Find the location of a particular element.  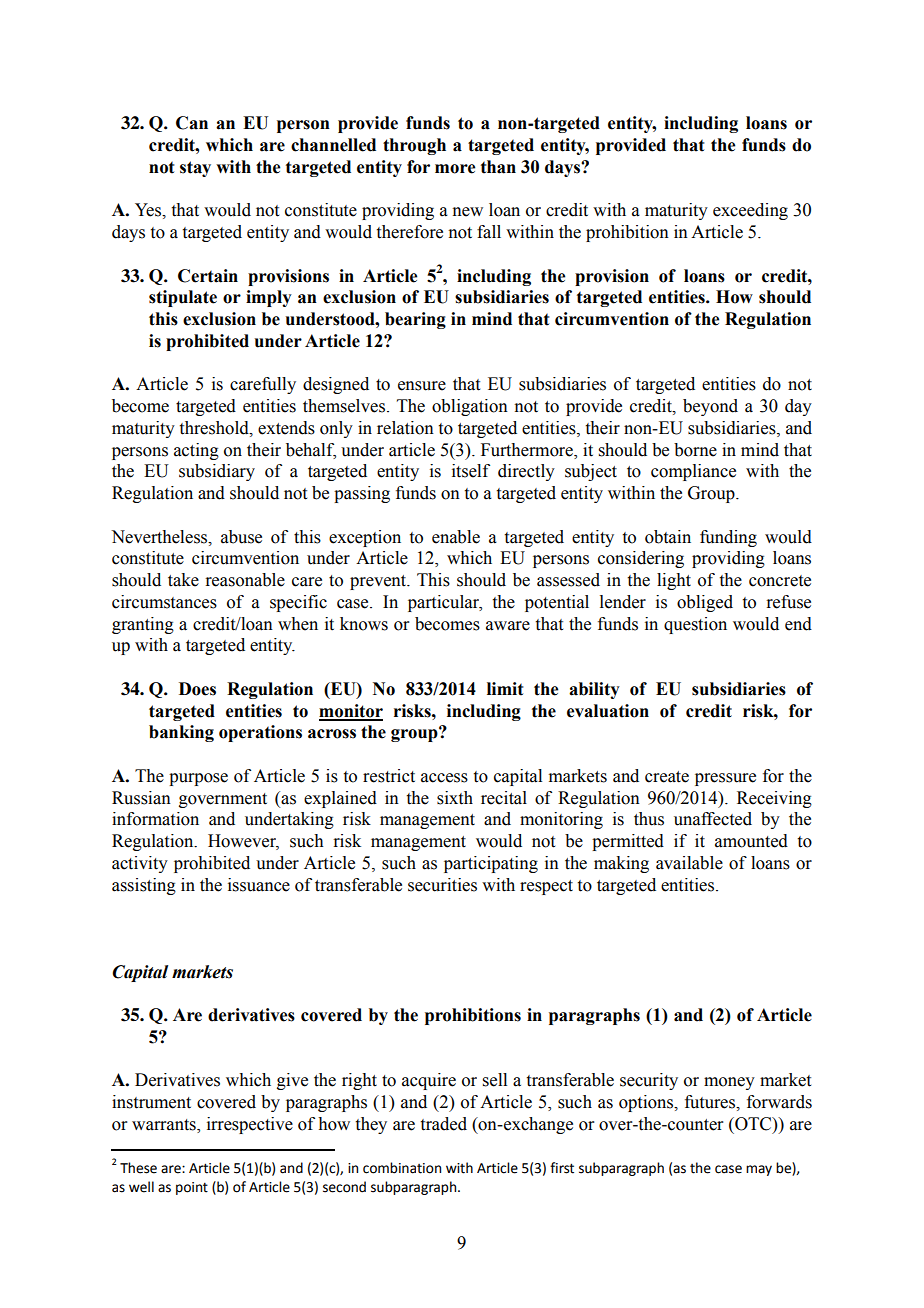

acting is located at coordinates (196, 451).
